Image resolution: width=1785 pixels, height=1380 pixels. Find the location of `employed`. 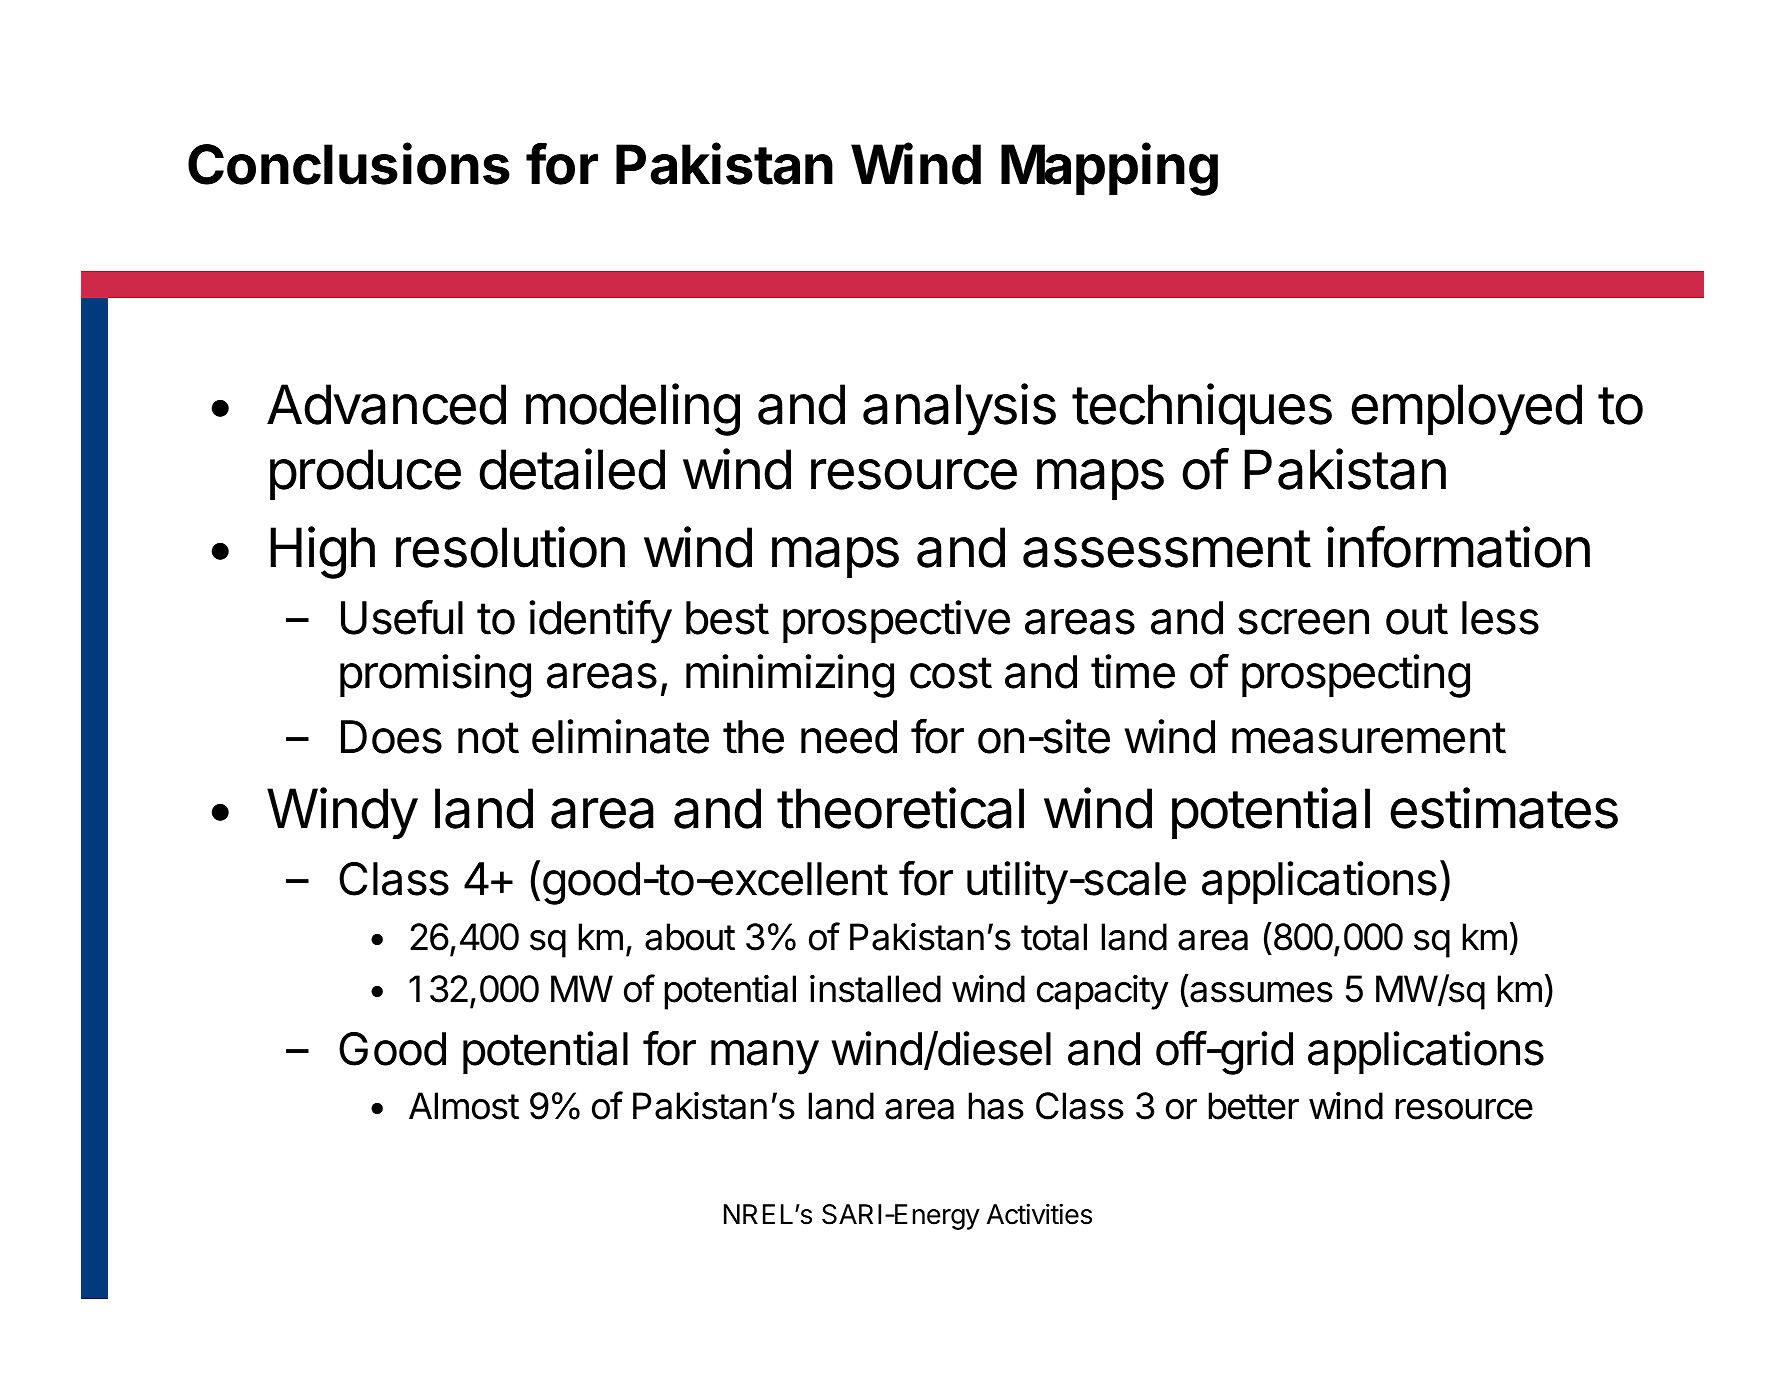

employed is located at coordinates (1466, 410).
